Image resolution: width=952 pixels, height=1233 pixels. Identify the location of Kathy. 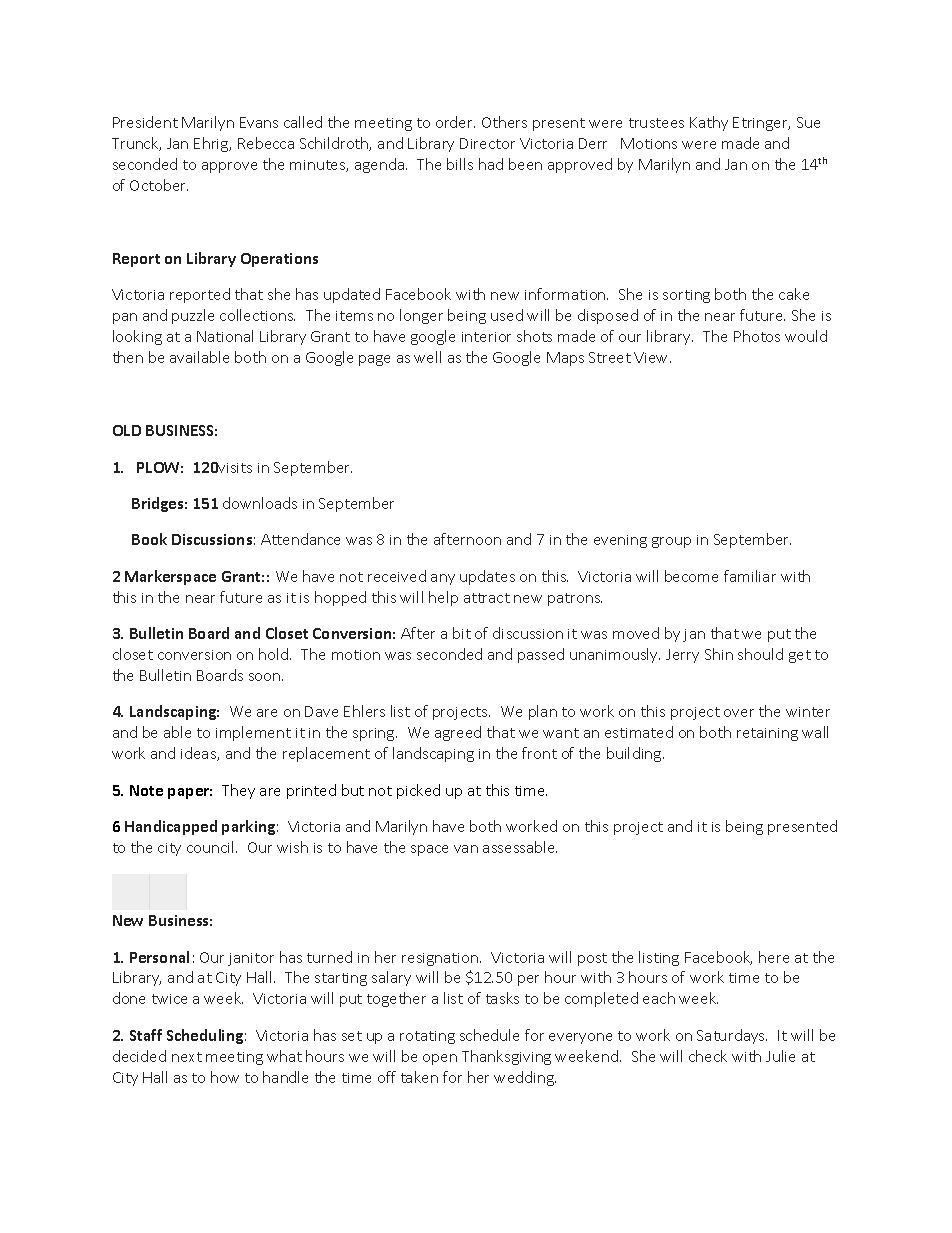
(709, 123).
